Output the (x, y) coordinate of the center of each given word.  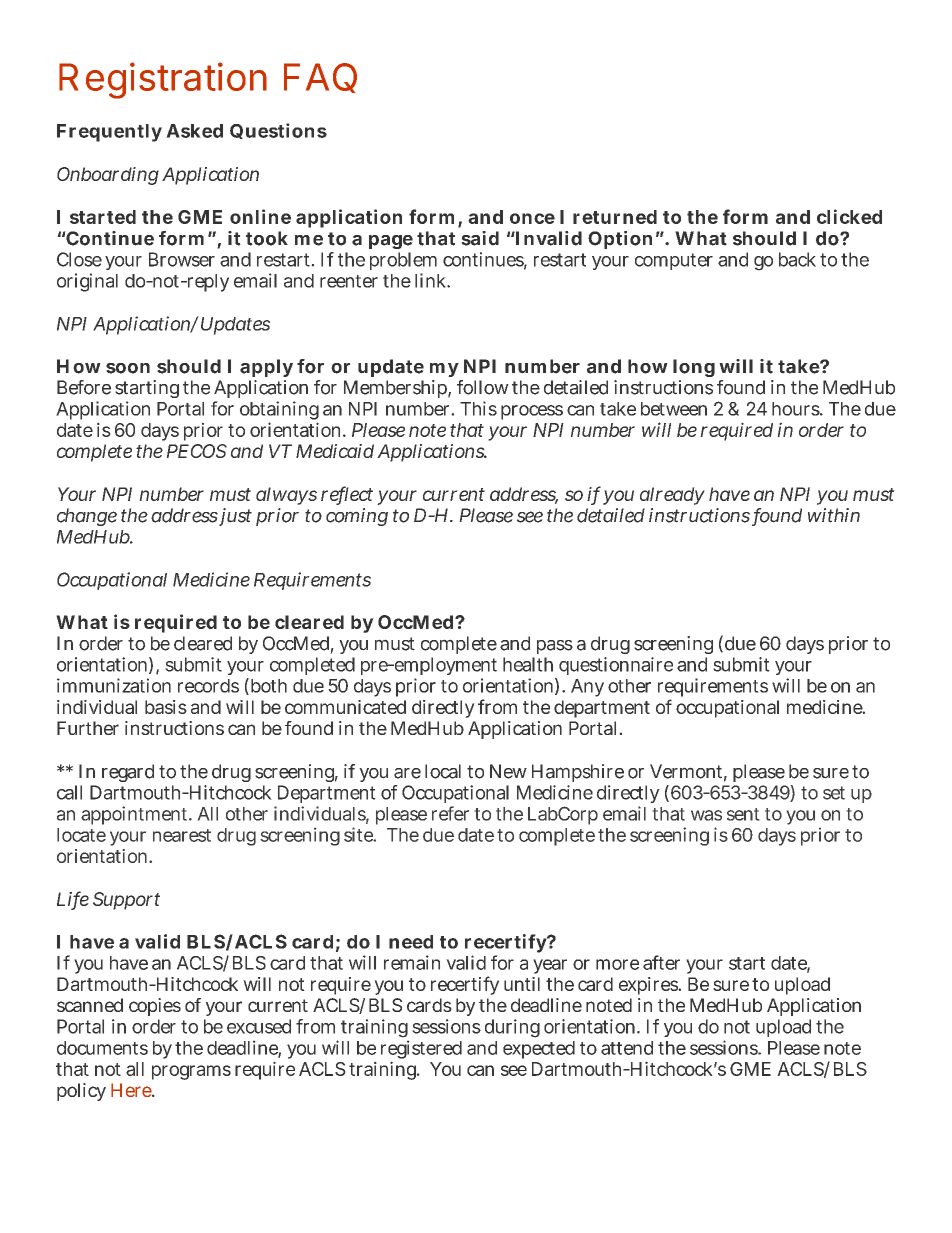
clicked (849, 216)
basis (166, 707)
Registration (163, 80)
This (478, 408)
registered (421, 1051)
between (674, 409)
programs (191, 1072)
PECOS (197, 451)
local (443, 771)
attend (627, 1048)
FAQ (320, 78)
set (834, 793)
